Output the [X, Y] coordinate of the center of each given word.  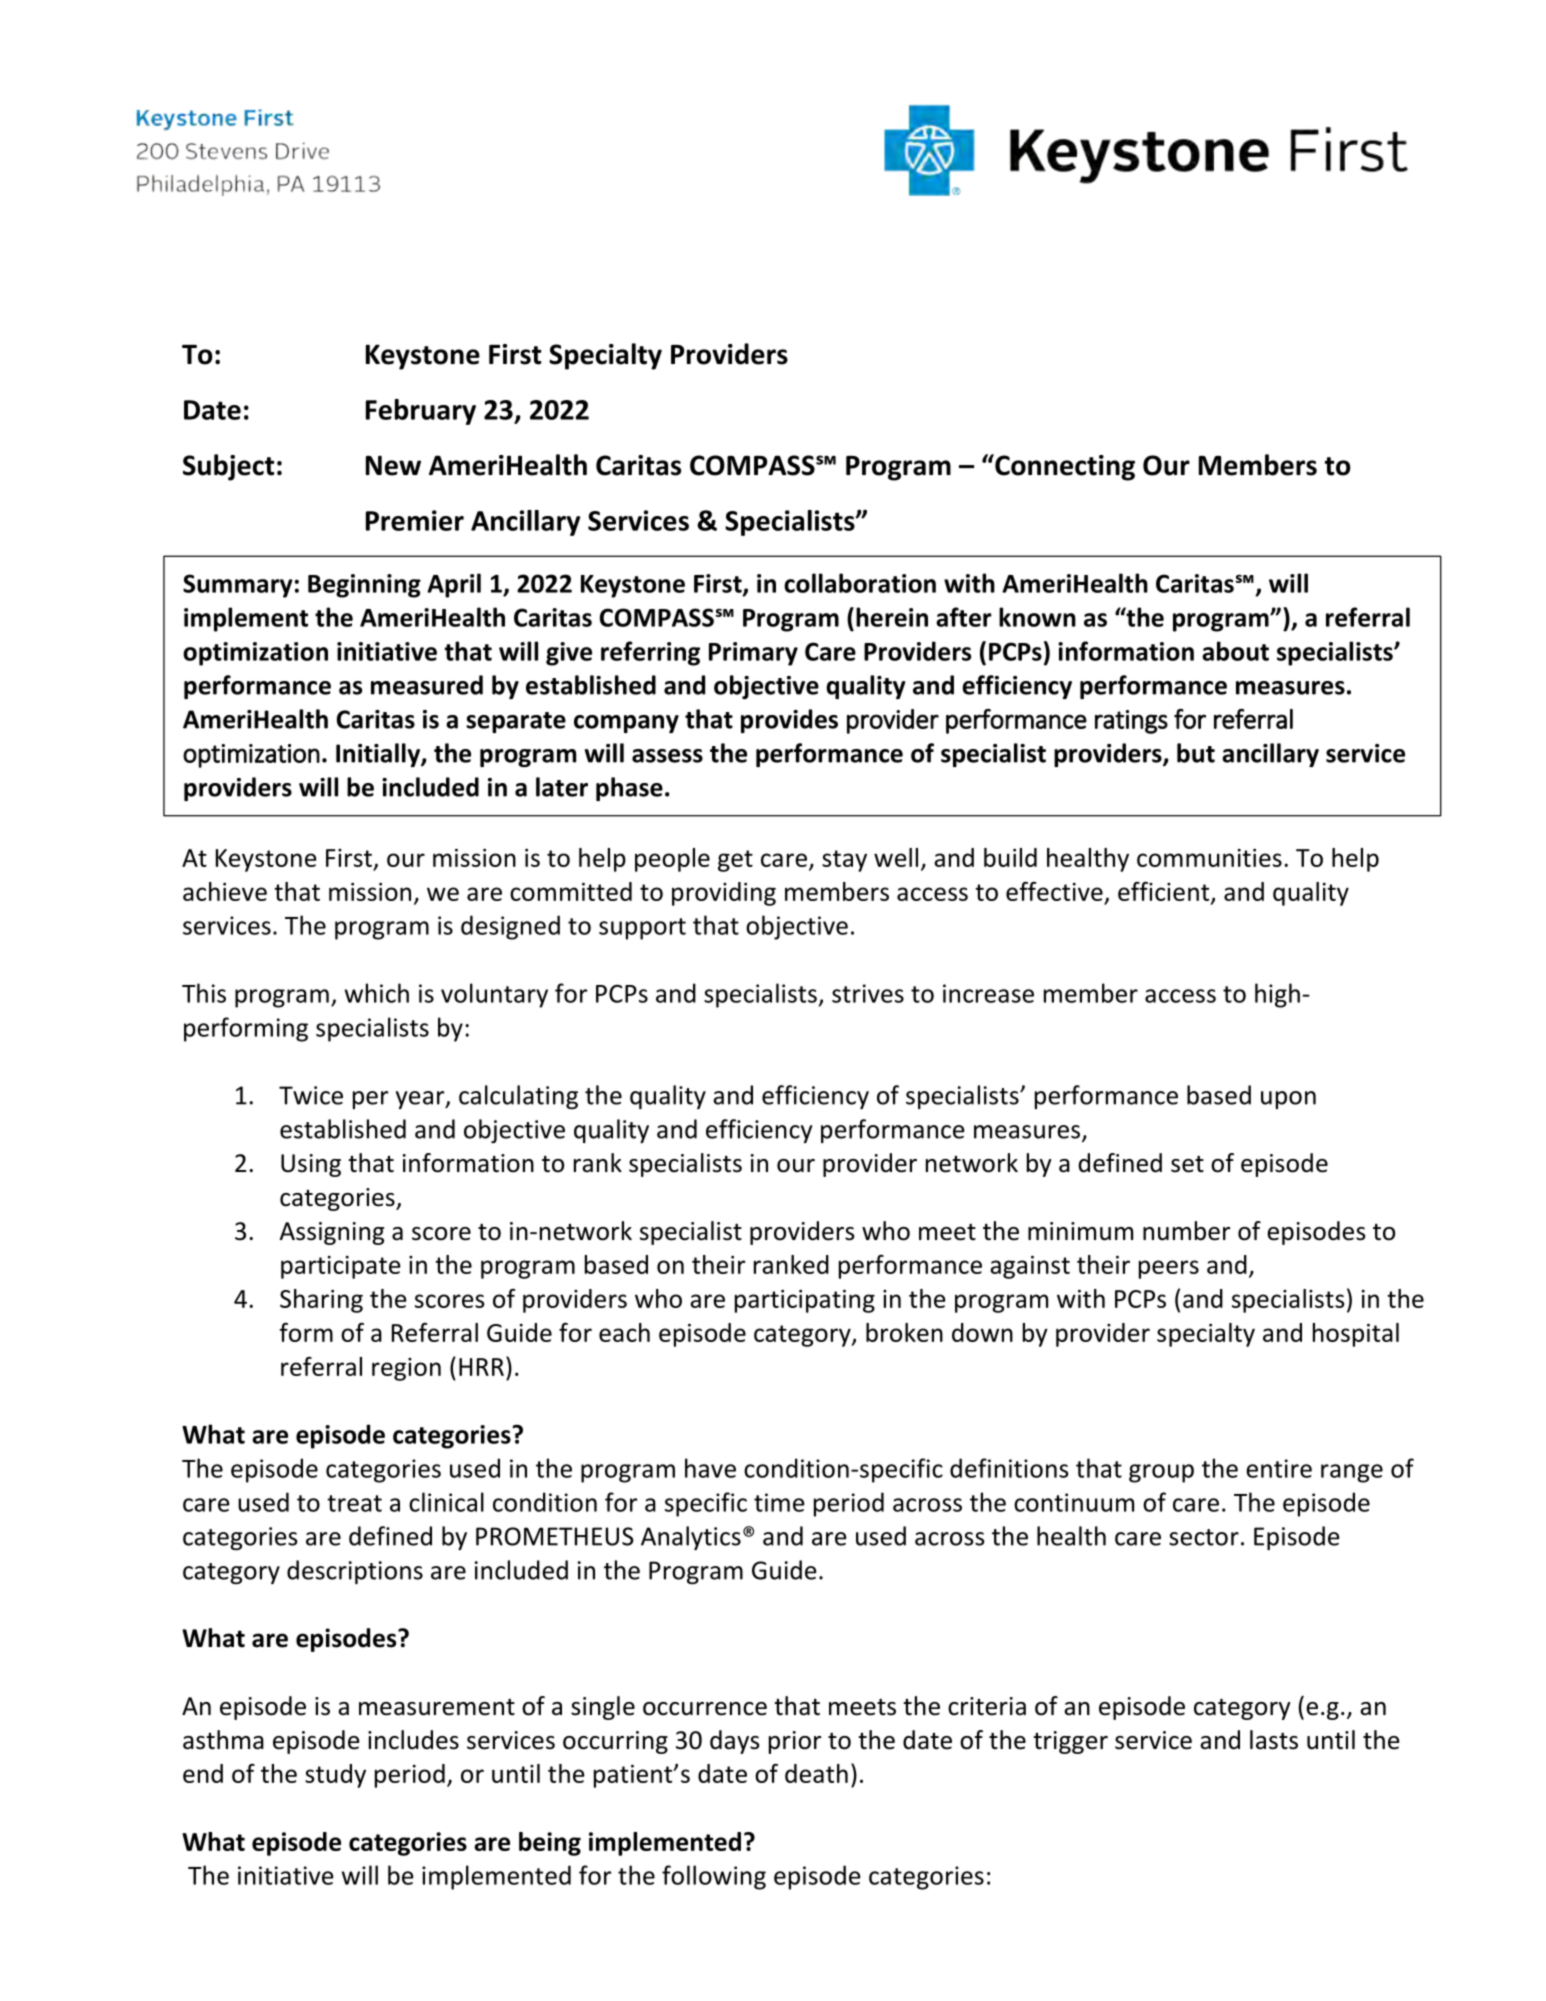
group [1161, 1473]
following [714, 1877]
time [779, 1502]
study [335, 1776]
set [1187, 1164]
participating [805, 1301]
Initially [379, 755]
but [1196, 753]
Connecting [1064, 467]
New [393, 465]
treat [354, 1503]
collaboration [860, 583]
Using [311, 1165]
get [735, 861]
